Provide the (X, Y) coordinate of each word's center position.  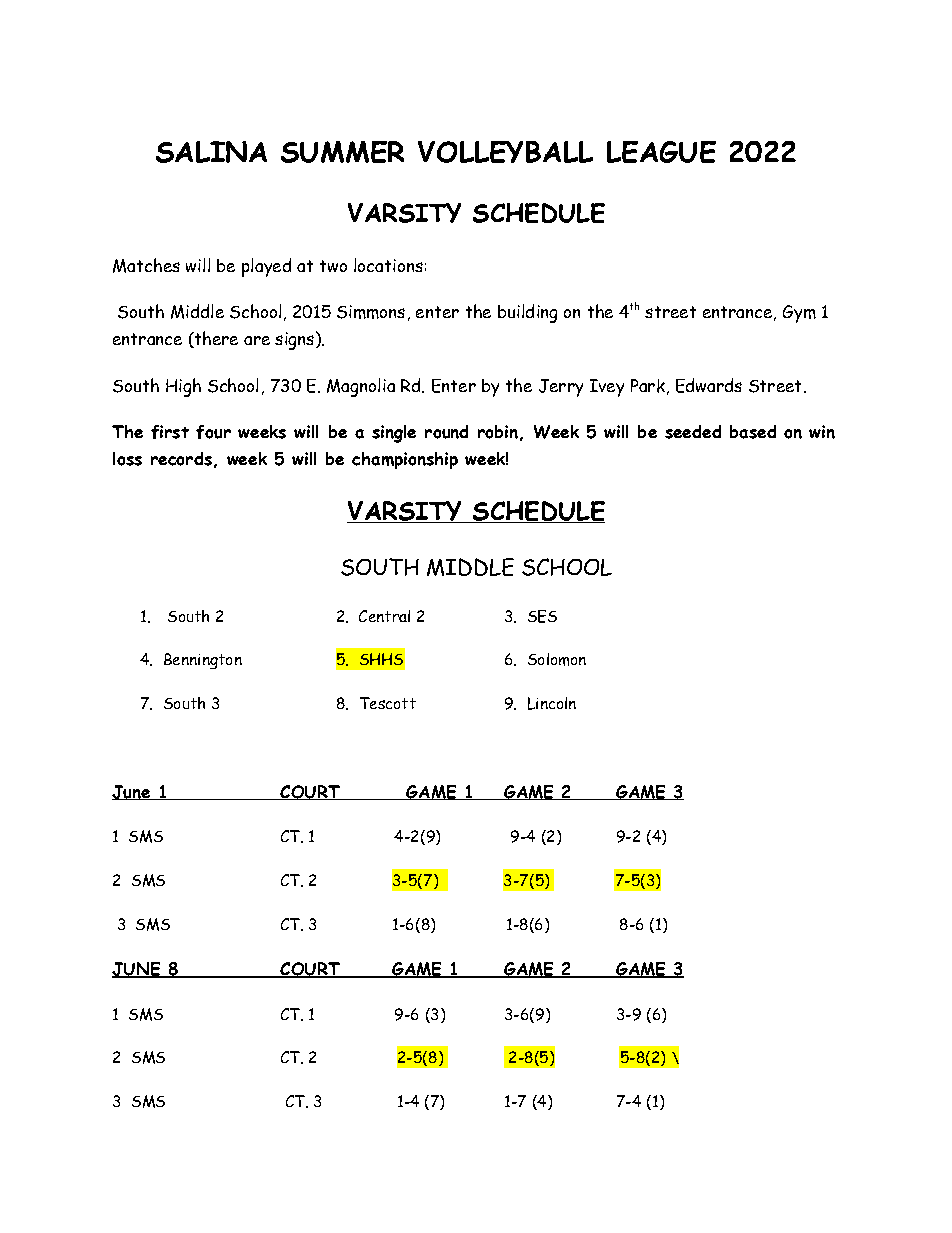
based (753, 432)
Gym (799, 314)
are (257, 340)
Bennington (203, 661)
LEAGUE (661, 152)
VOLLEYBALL (505, 152)
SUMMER (342, 152)
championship (405, 460)
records (181, 459)
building (527, 313)
